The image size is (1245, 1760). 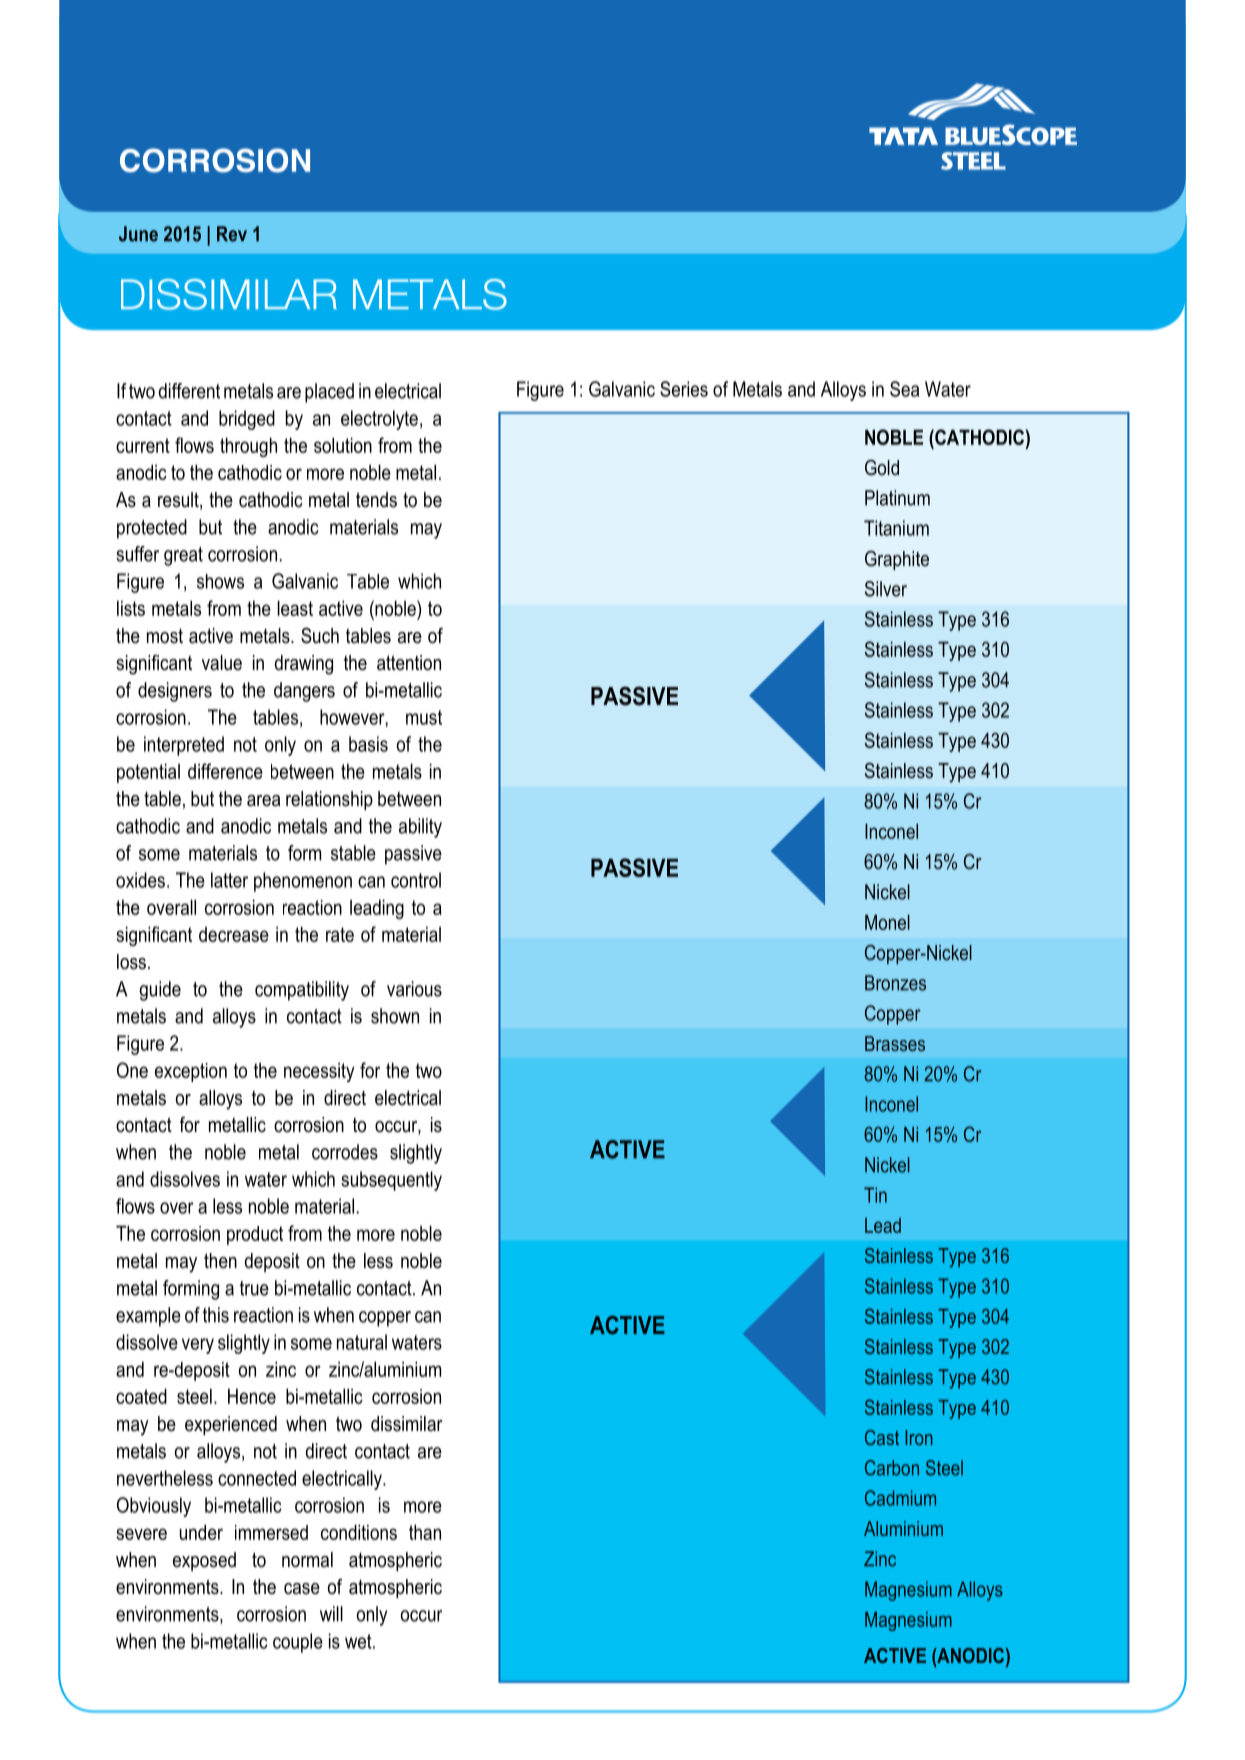 What do you see at coordinates (232, 234) in the screenshot?
I see `Rev` at bounding box center [232, 234].
